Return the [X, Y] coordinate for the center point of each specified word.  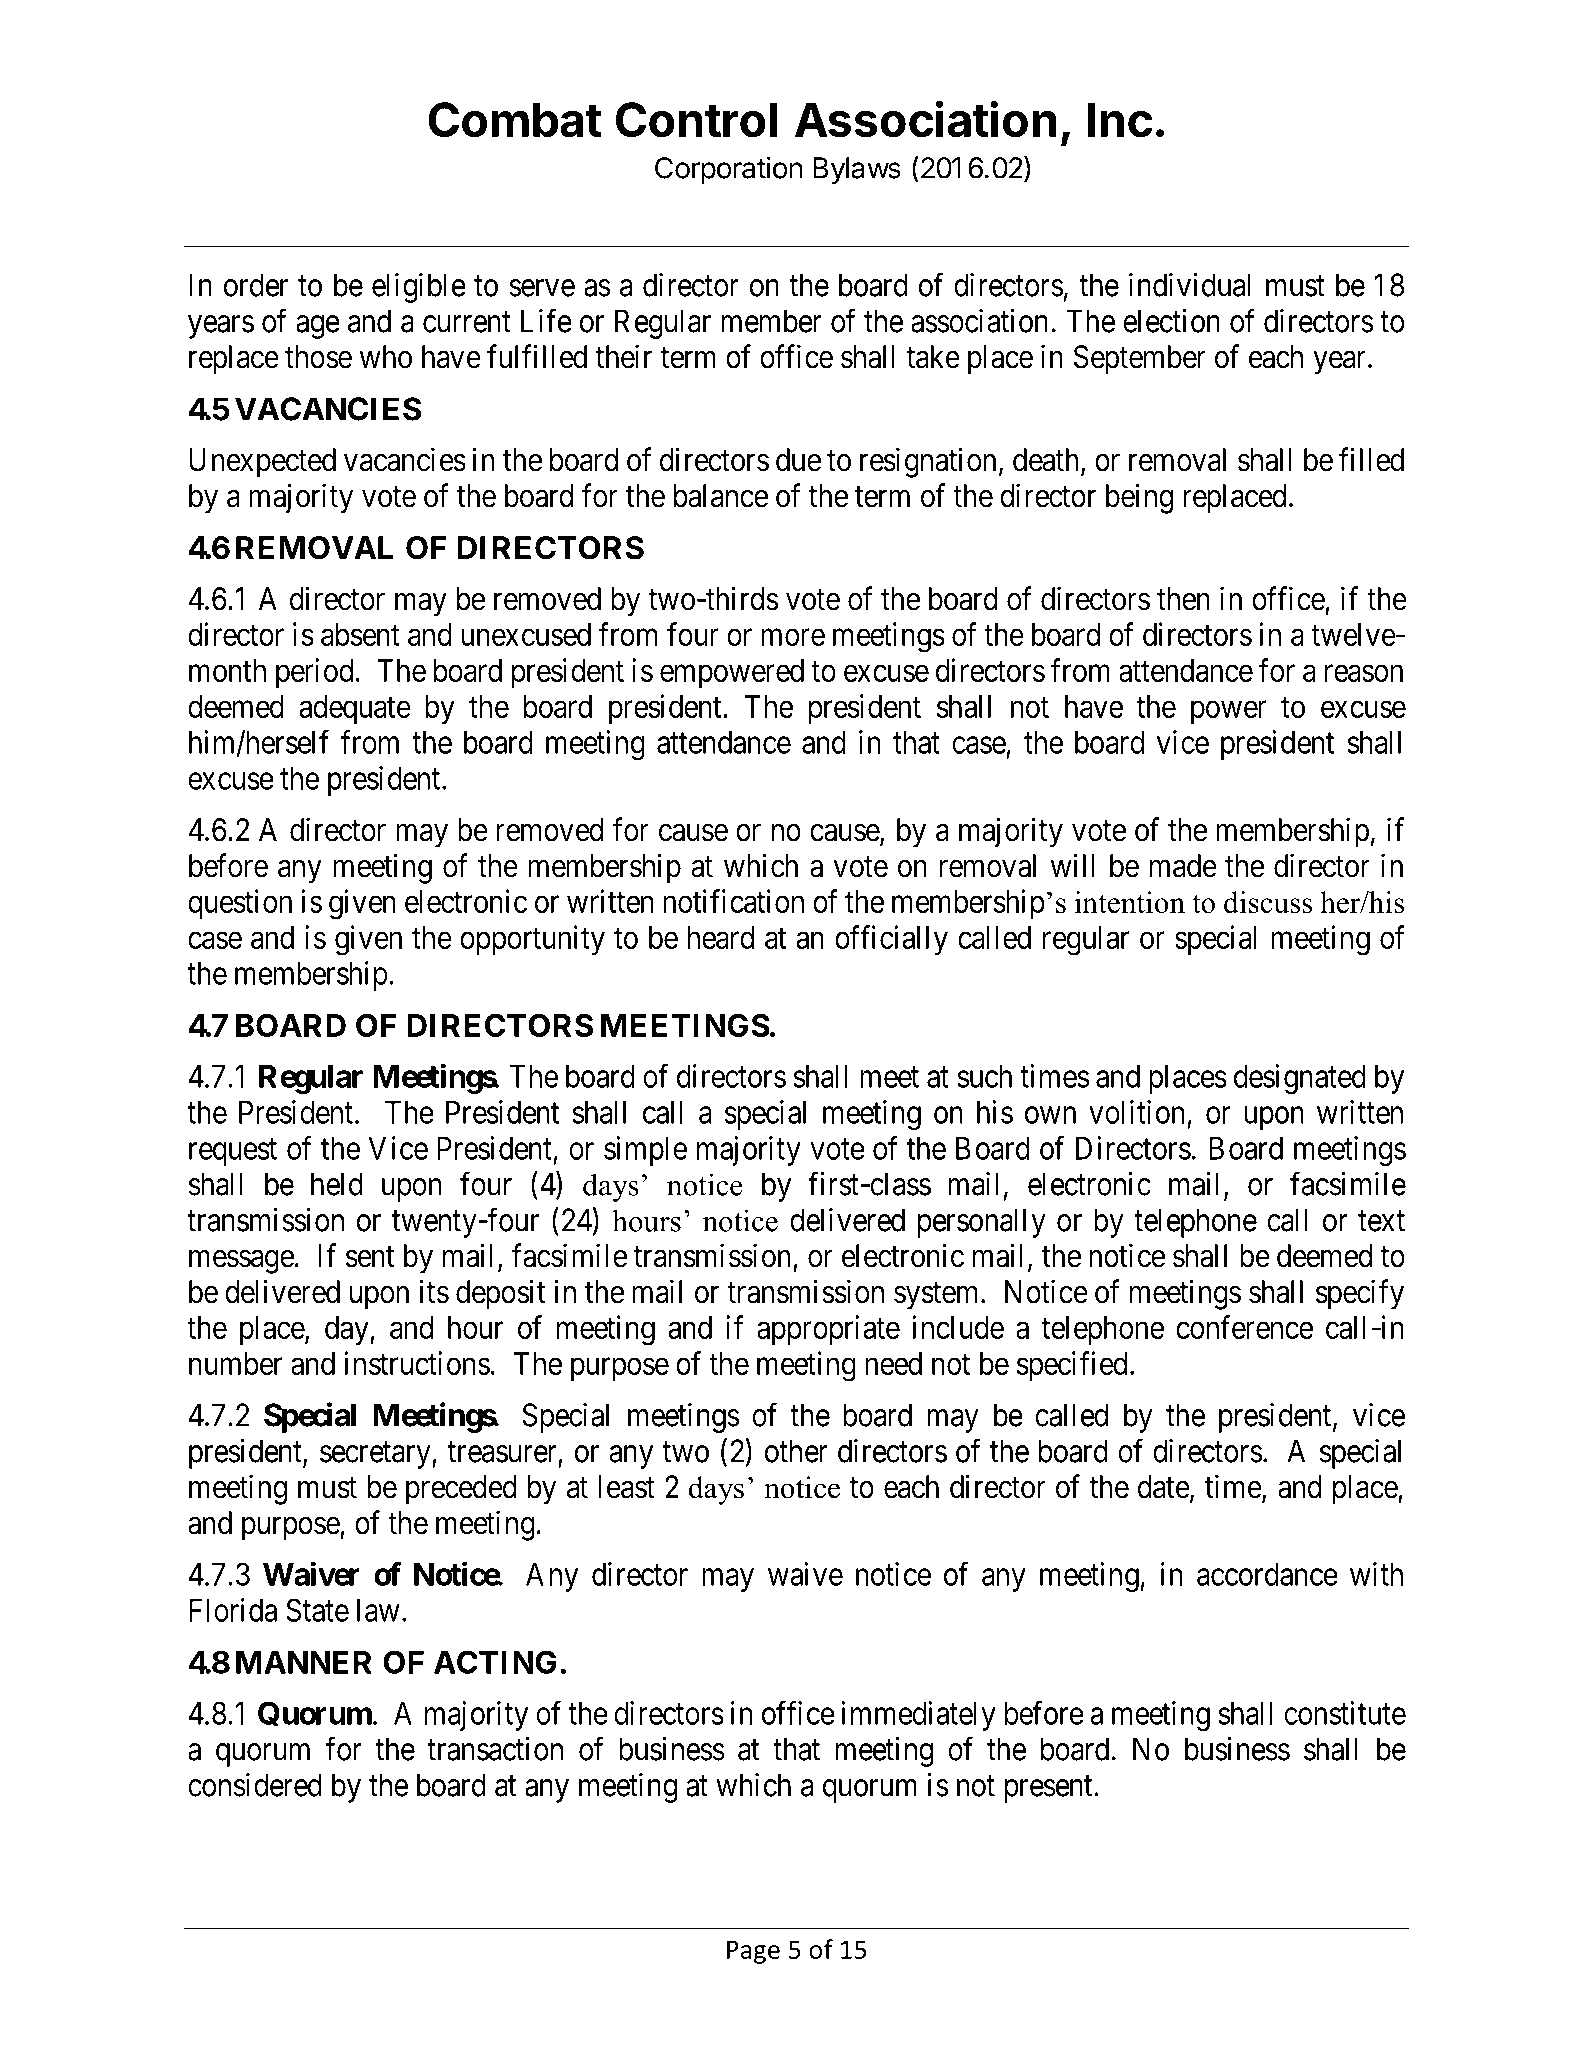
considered [255, 1785]
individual [1190, 285]
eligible [419, 288]
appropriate [828, 1330]
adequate [355, 709]
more [793, 637]
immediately [918, 1716]
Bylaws [857, 170]
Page [753, 1952]
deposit [500, 1294]
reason [1364, 673]
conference [1244, 1327]
